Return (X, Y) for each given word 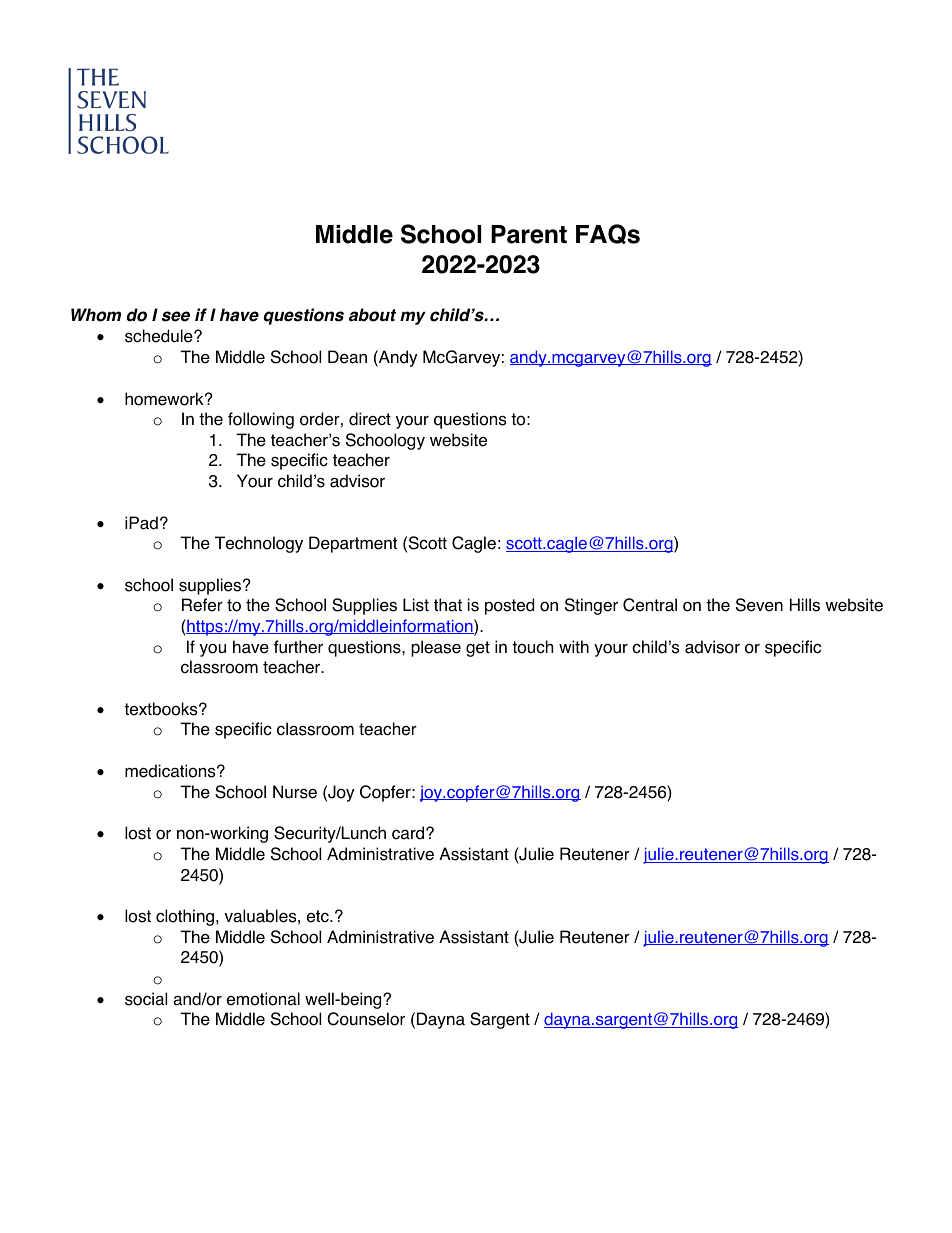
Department (353, 544)
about (372, 315)
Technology (259, 544)
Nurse (295, 792)
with (574, 646)
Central (650, 605)
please (436, 648)
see (176, 316)
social (146, 999)
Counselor (366, 1019)
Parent (529, 234)
